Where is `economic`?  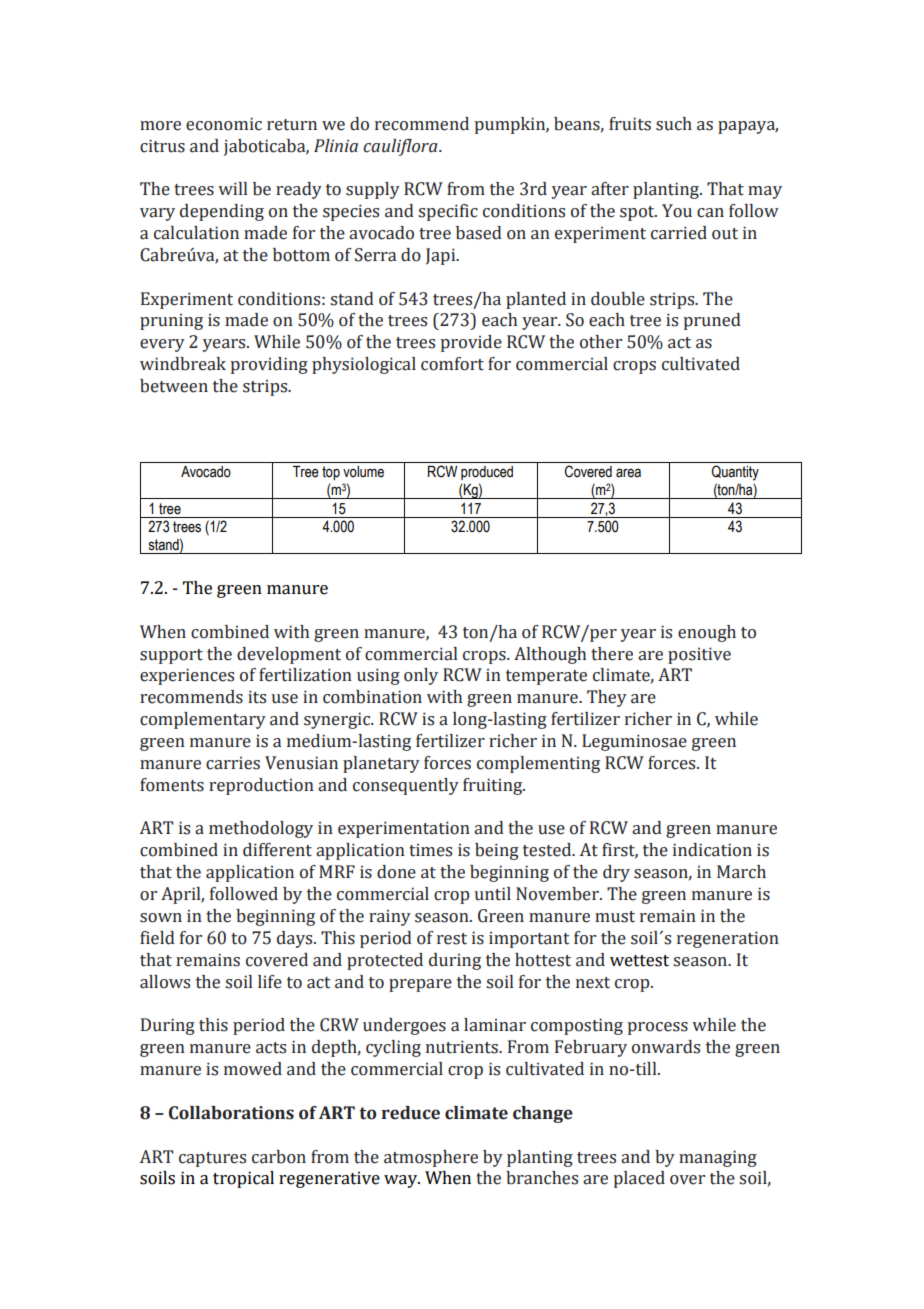 economic is located at coordinates (224, 124).
